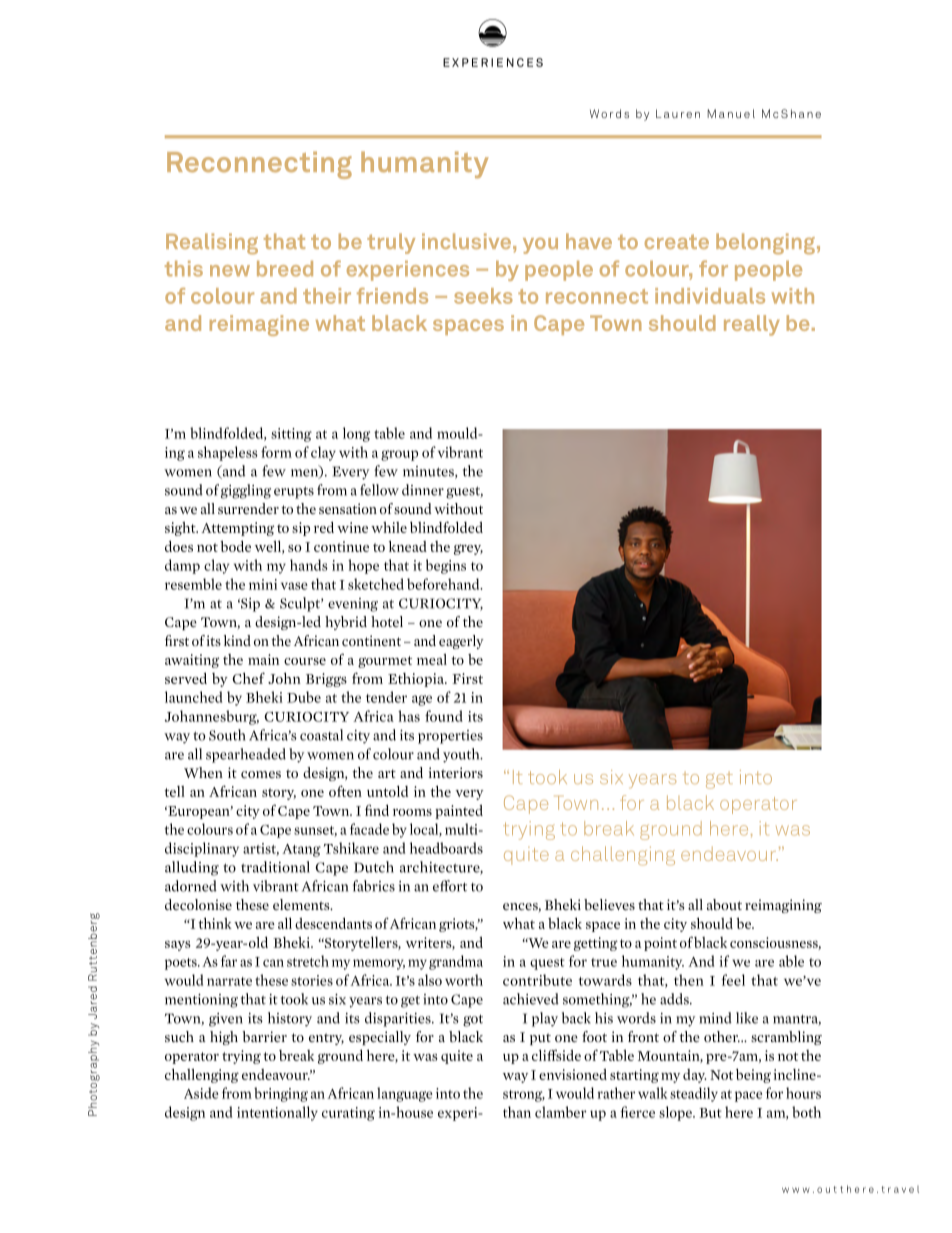  What do you see at coordinates (230, 271) in the screenshot?
I see `new` at bounding box center [230, 271].
